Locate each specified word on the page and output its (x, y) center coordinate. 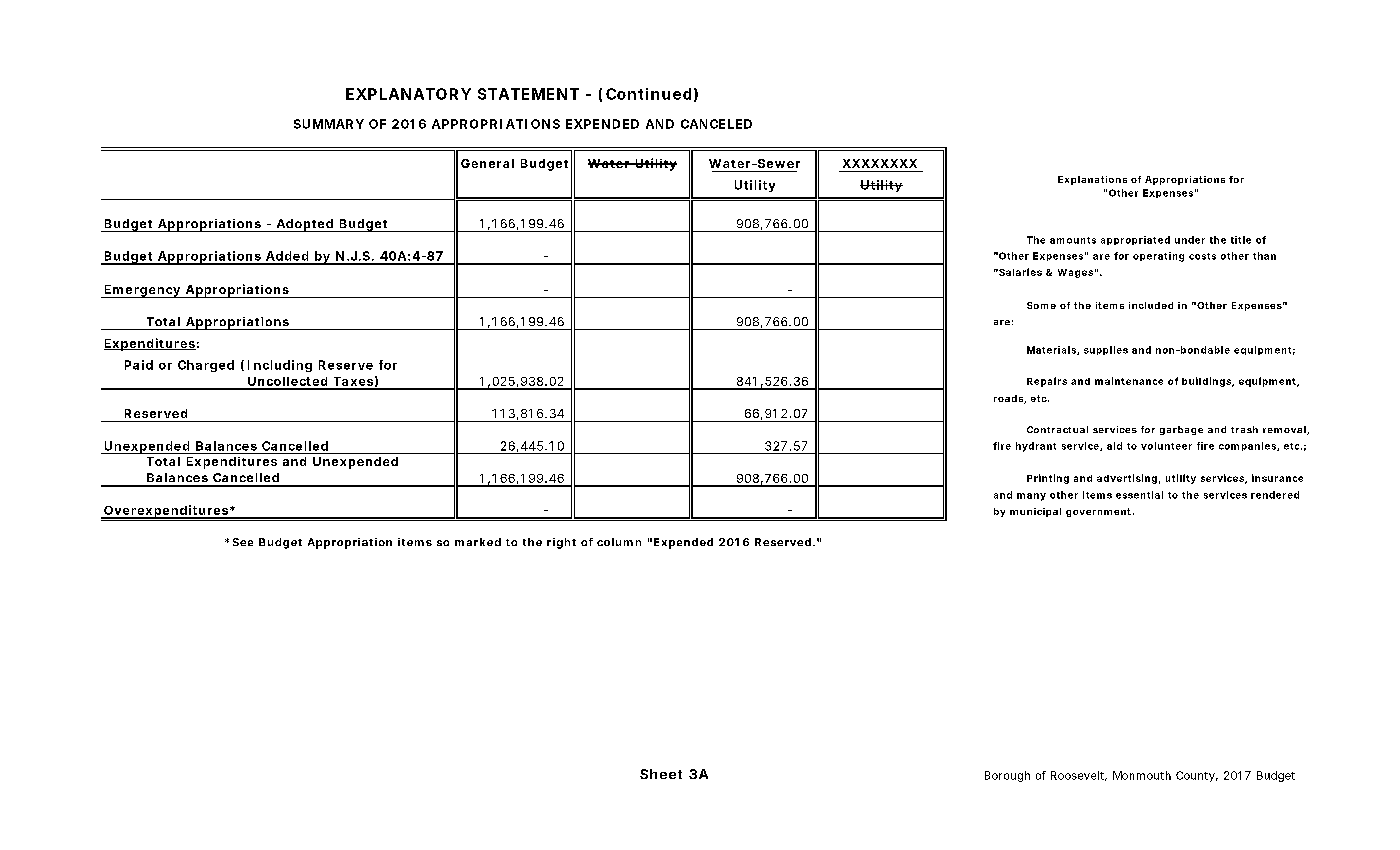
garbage (1181, 430)
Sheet (661, 774)
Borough (1007, 776)
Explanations (1092, 180)
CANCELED (716, 124)
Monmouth (1142, 775)
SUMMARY (329, 124)
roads (1009, 399)
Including (280, 366)
